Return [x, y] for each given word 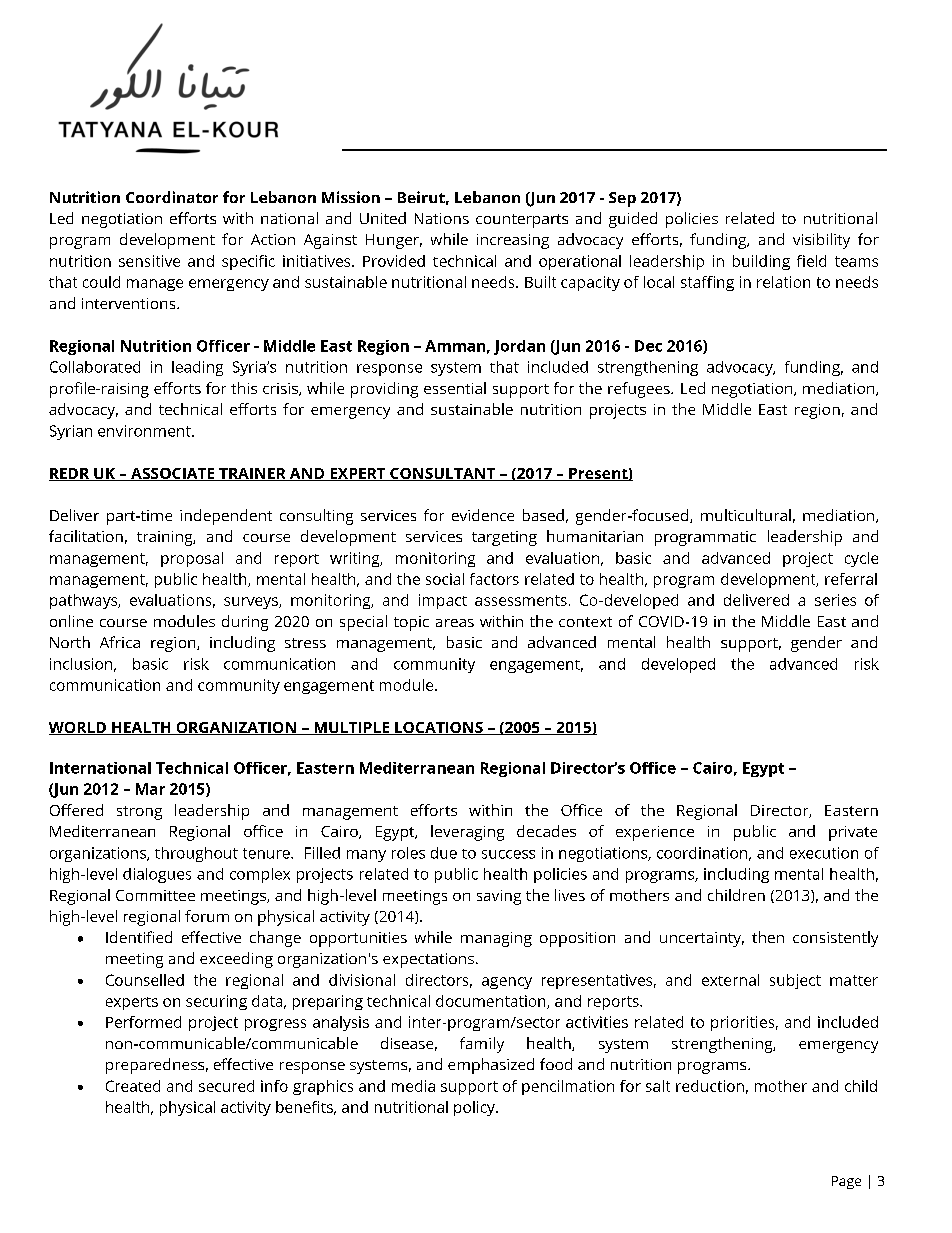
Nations [442, 218]
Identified [139, 937]
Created [133, 1086]
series [835, 600]
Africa [120, 642]
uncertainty [702, 939]
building [761, 262]
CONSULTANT [443, 474]
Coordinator [172, 197]
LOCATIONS [439, 728]
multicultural [746, 515]
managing [496, 939]
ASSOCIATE [173, 474]
